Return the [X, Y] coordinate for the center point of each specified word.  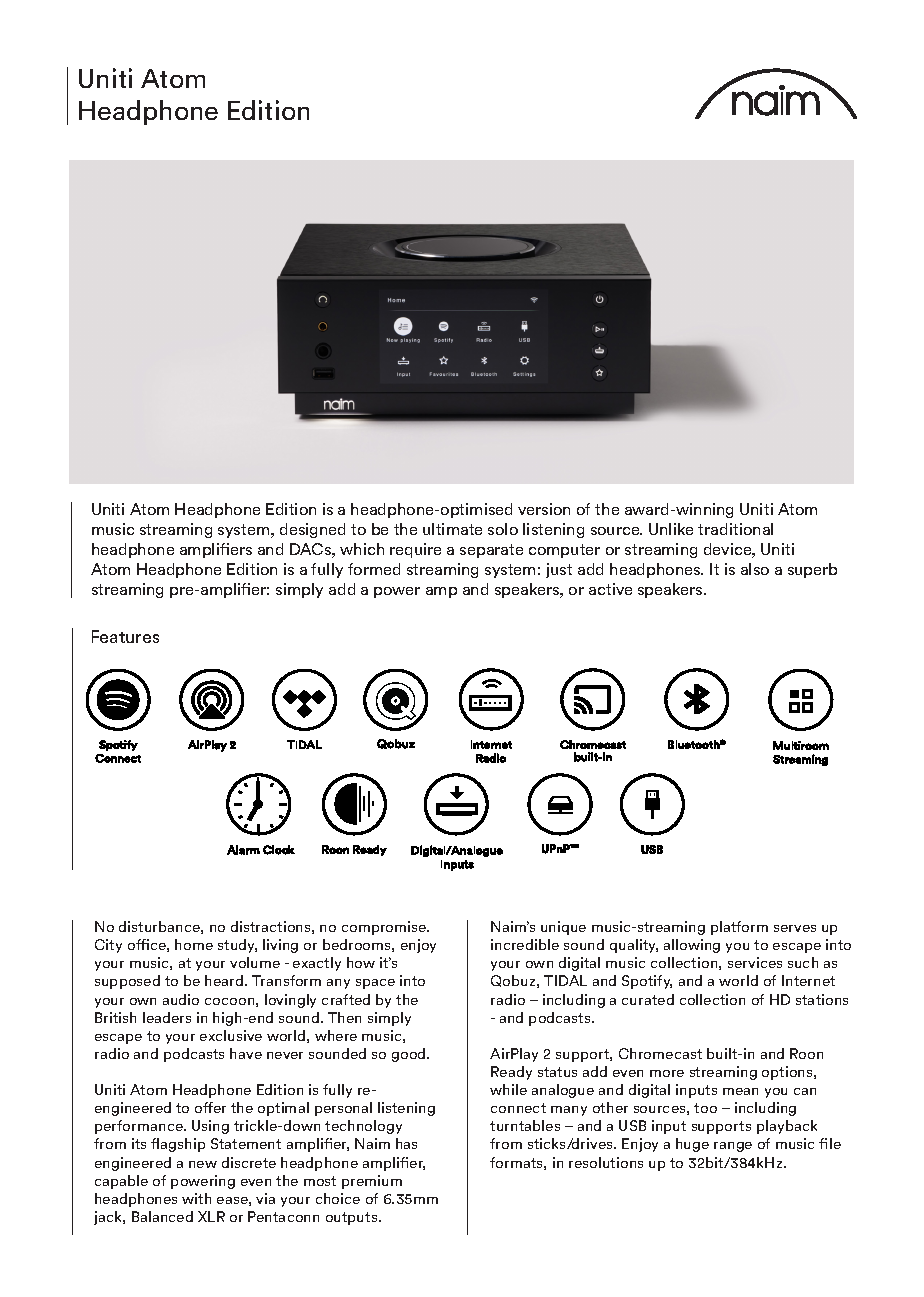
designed [312, 530]
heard [224, 980]
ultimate [452, 529]
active [610, 589]
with [196, 1198]
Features [125, 636]
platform [739, 928]
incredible [525, 944]
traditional [735, 529]
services [755, 962]
